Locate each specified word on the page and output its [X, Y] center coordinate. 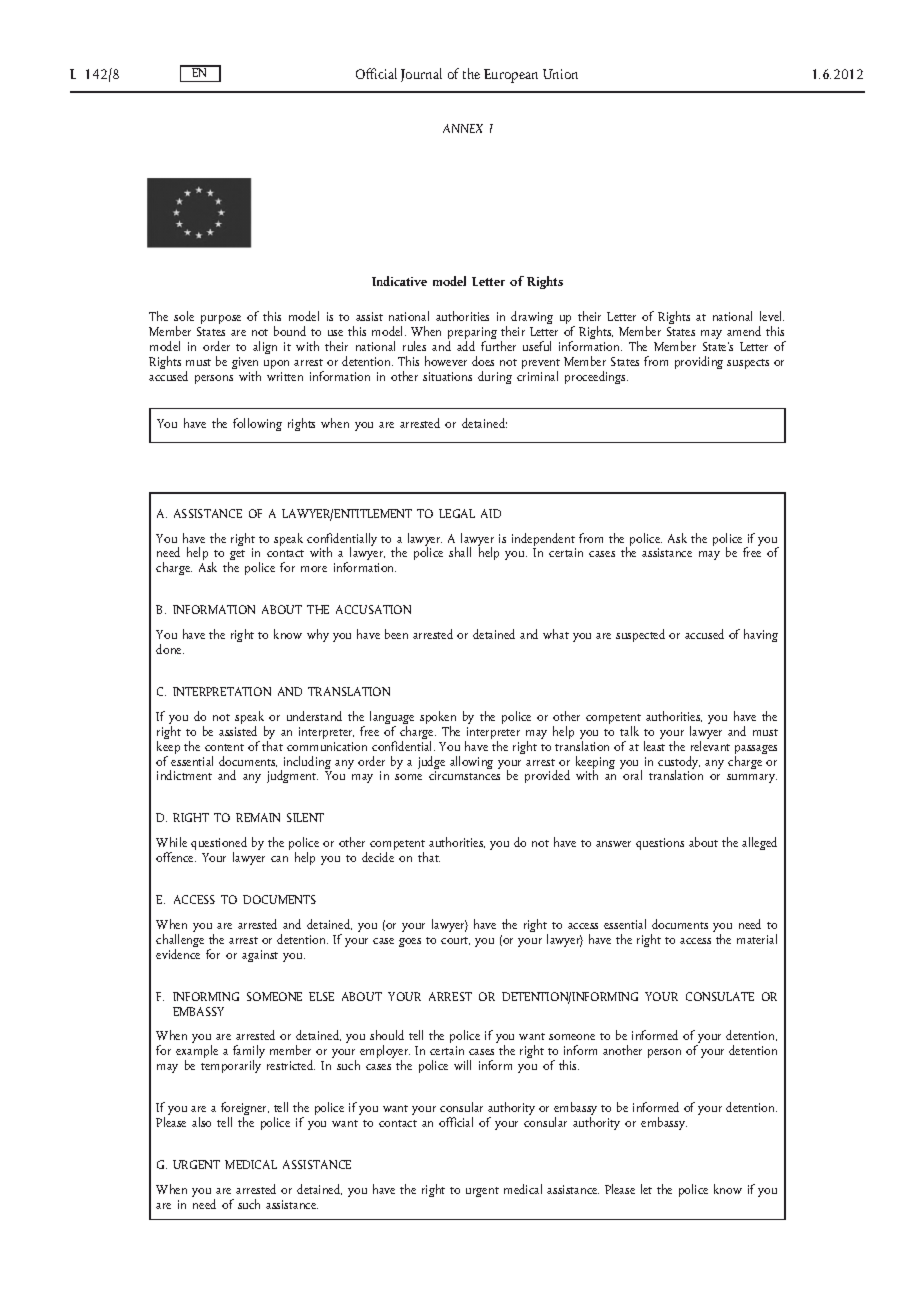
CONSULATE [720, 996]
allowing [471, 762]
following [257, 424]
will [462, 1065]
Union [560, 74]
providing [699, 362]
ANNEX [463, 128]
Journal [421, 75]
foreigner [245, 1110]
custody [679, 764]
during [495, 377]
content [224, 747]
